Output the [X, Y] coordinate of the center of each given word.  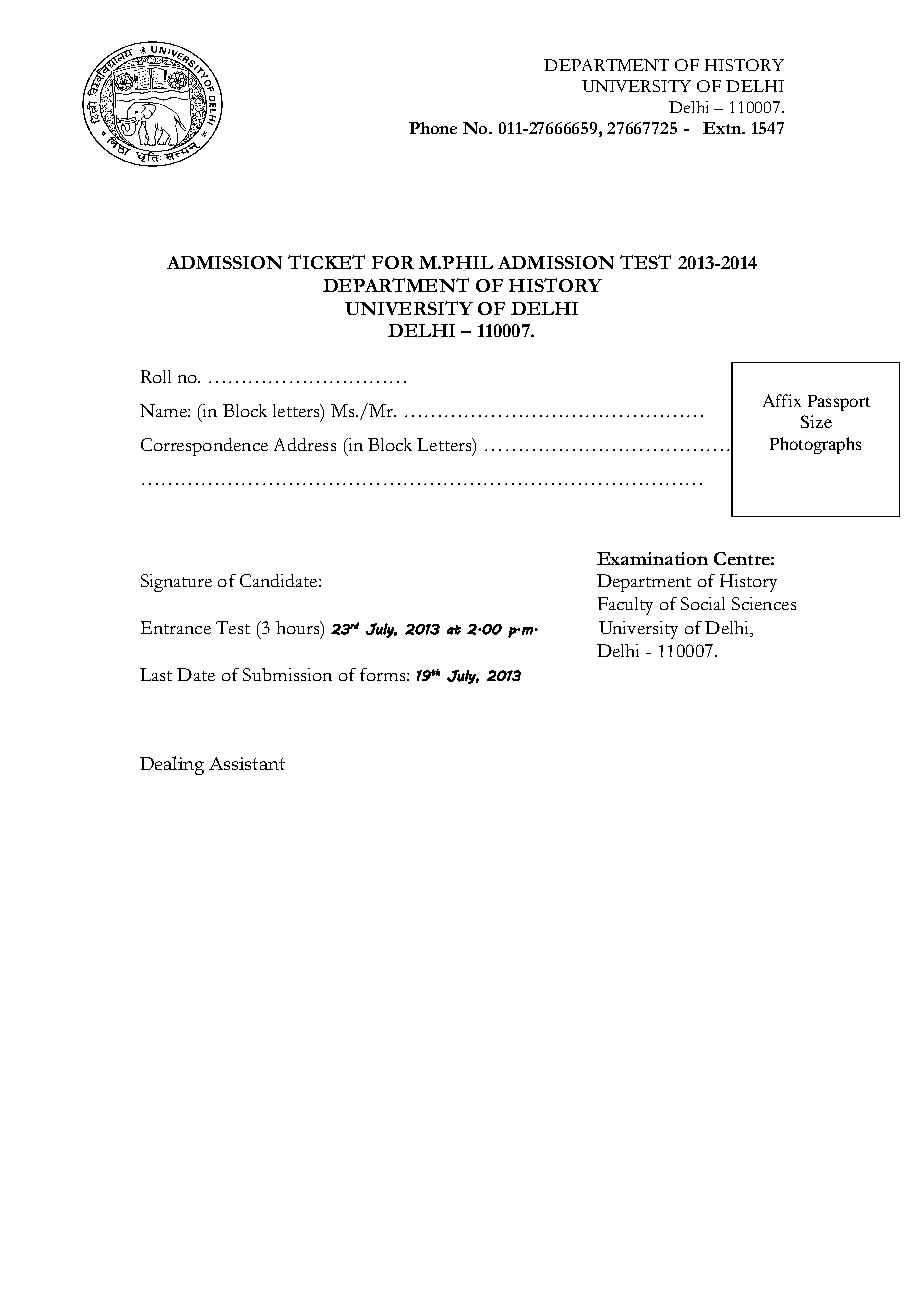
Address [305, 444]
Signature [176, 583]
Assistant [247, 763]
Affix [782, 400]
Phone [433, 128]
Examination [652, 558]
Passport [839, 403]
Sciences [764, 603]
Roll [156, 376]
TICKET [326, 262]
